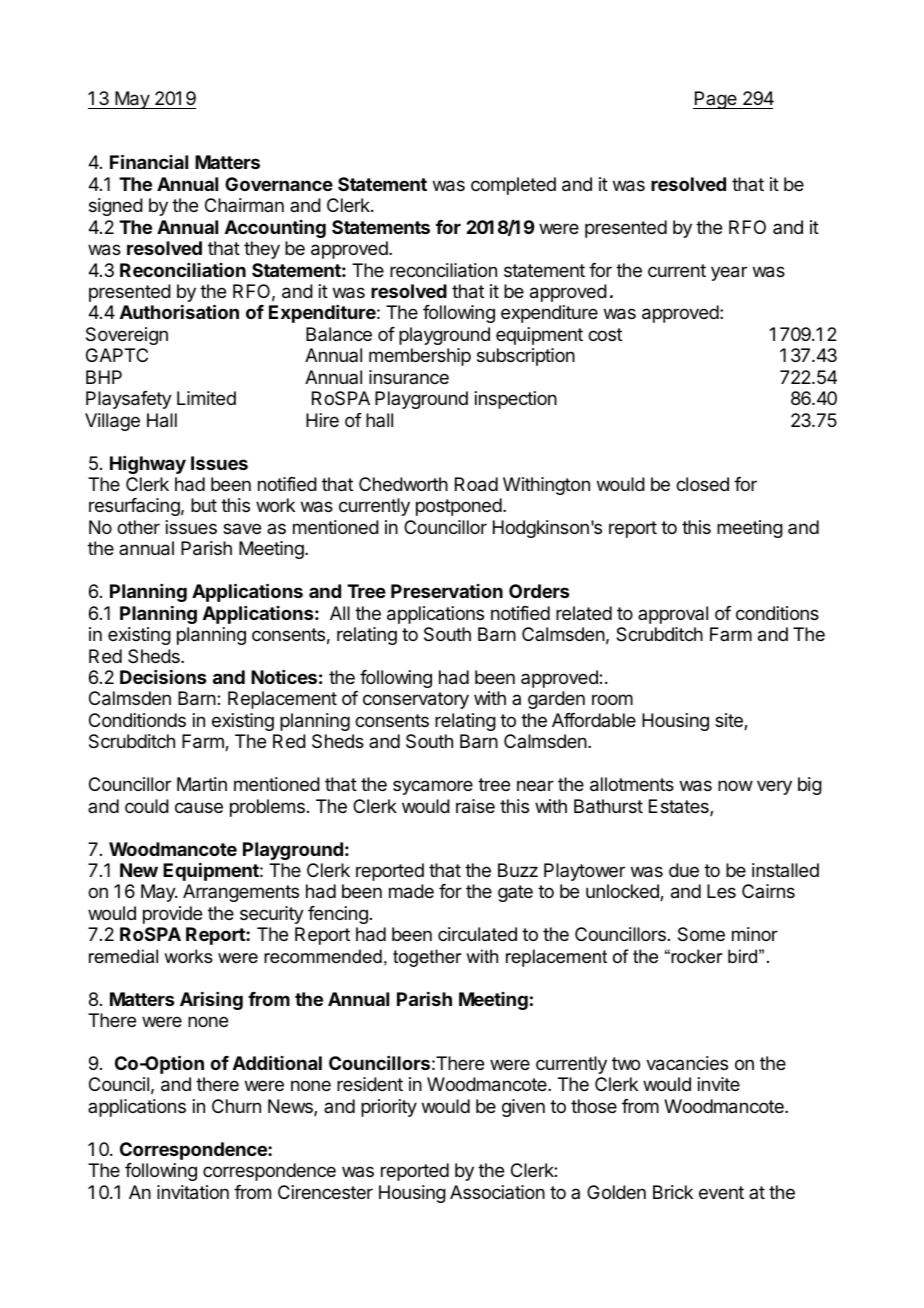  What do you see at coordinates (199, 808) in the document?
I see `cause` at bounding box center [199, 808].
